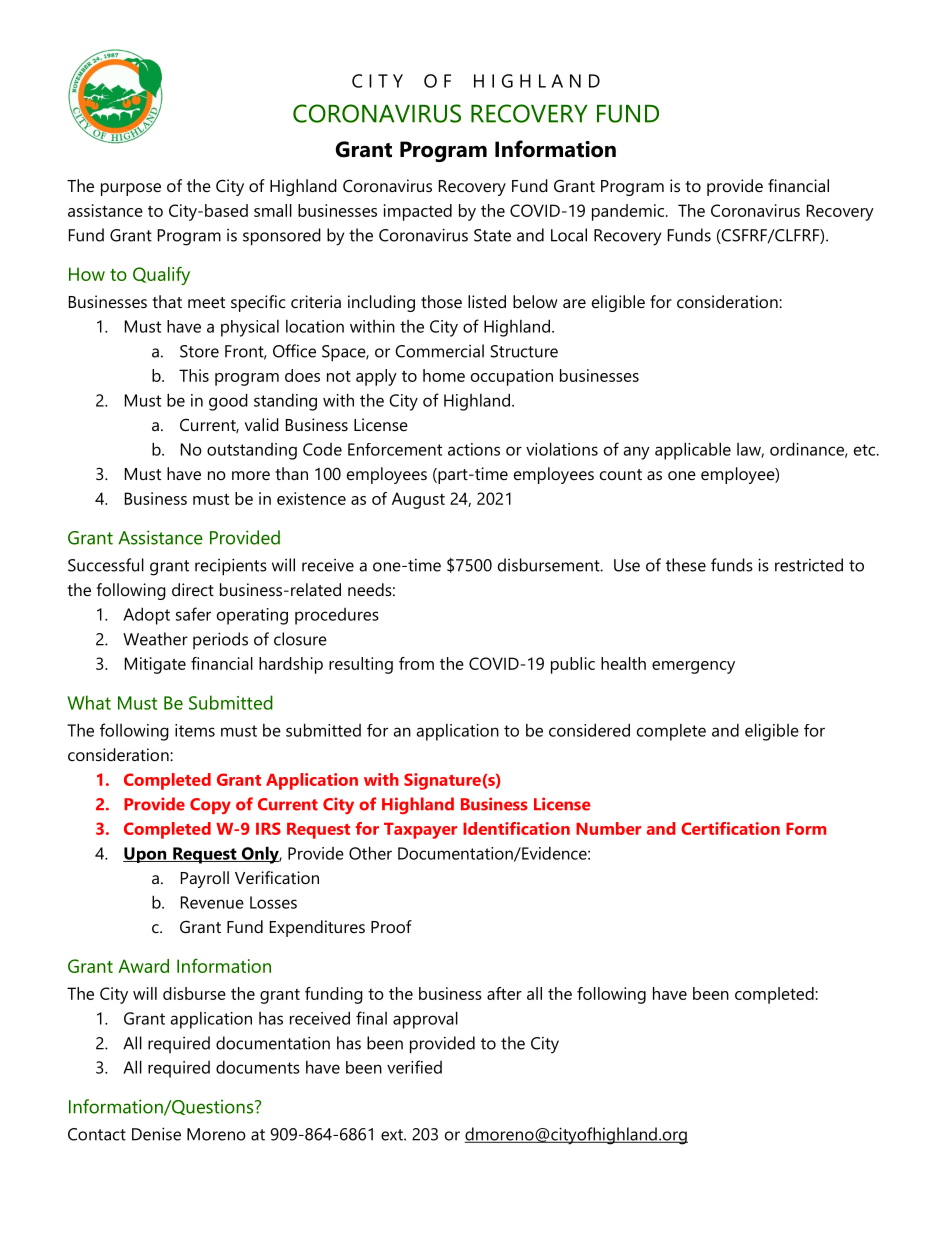 The image size is (952, 1233). Describe the element at coordinates (391, 926) in the page. I see `Proof` at that location.
